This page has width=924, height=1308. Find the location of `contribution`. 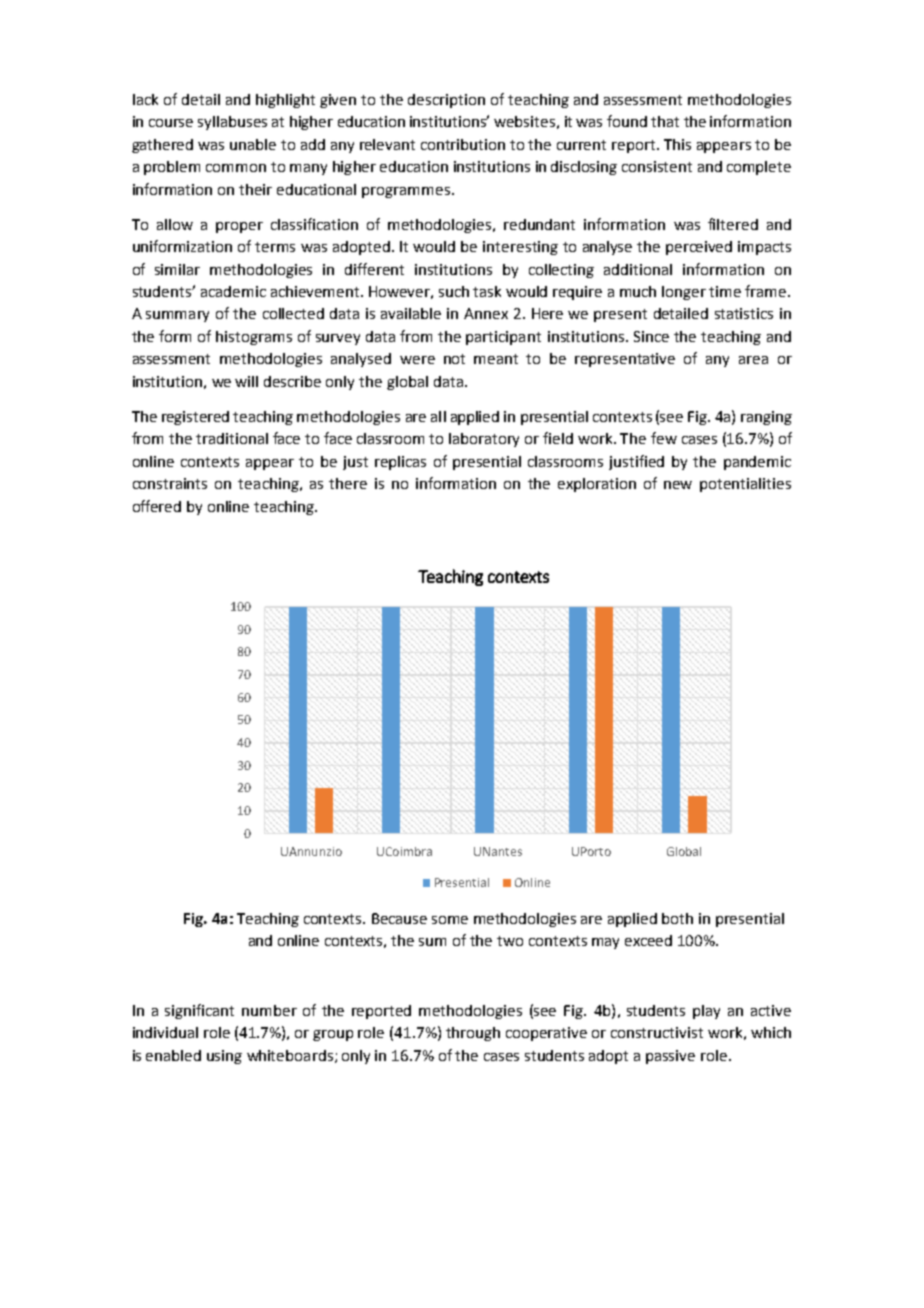

contribution is located at coordinates (463, 144).
